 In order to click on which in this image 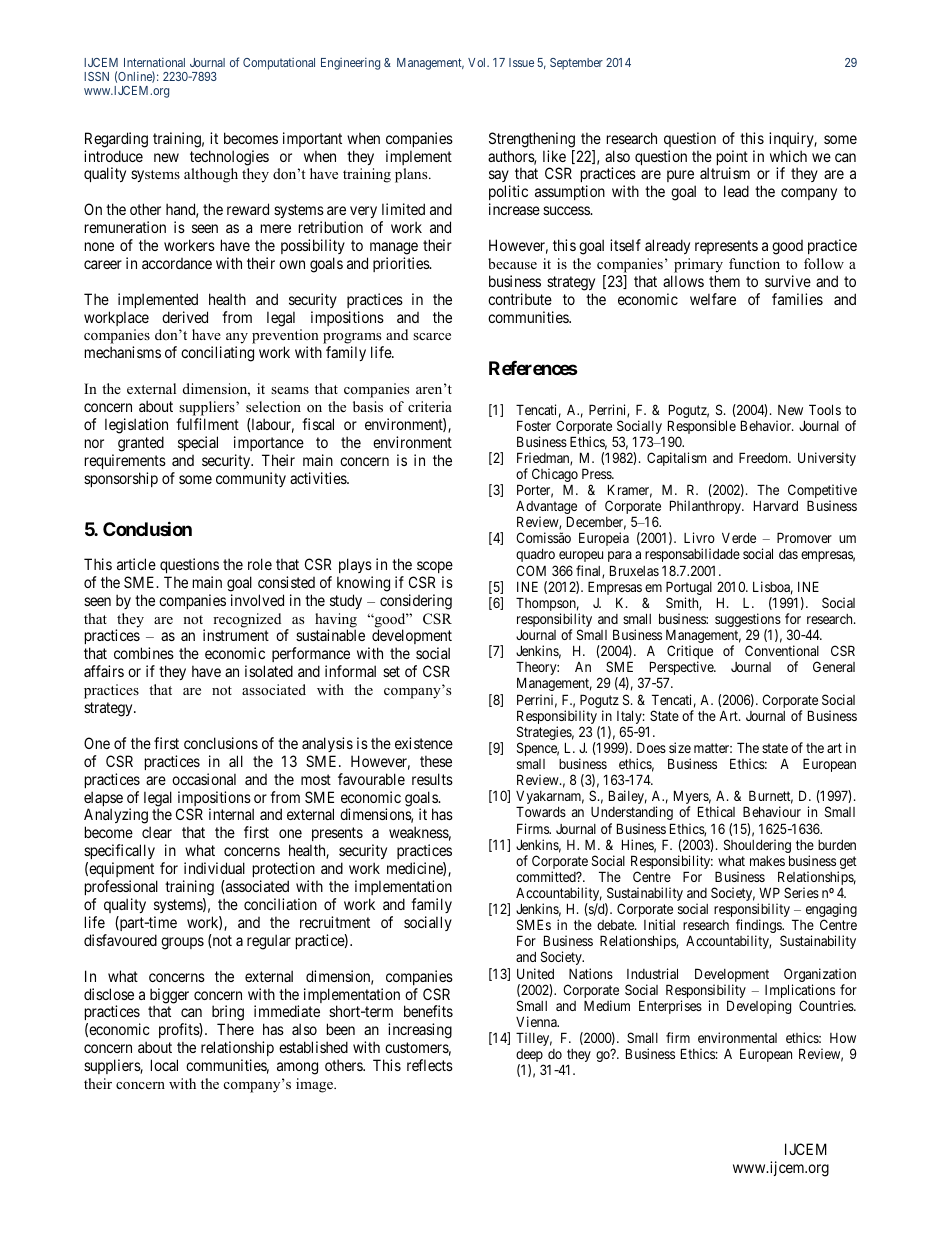, I will do `click(788, 156)`.
